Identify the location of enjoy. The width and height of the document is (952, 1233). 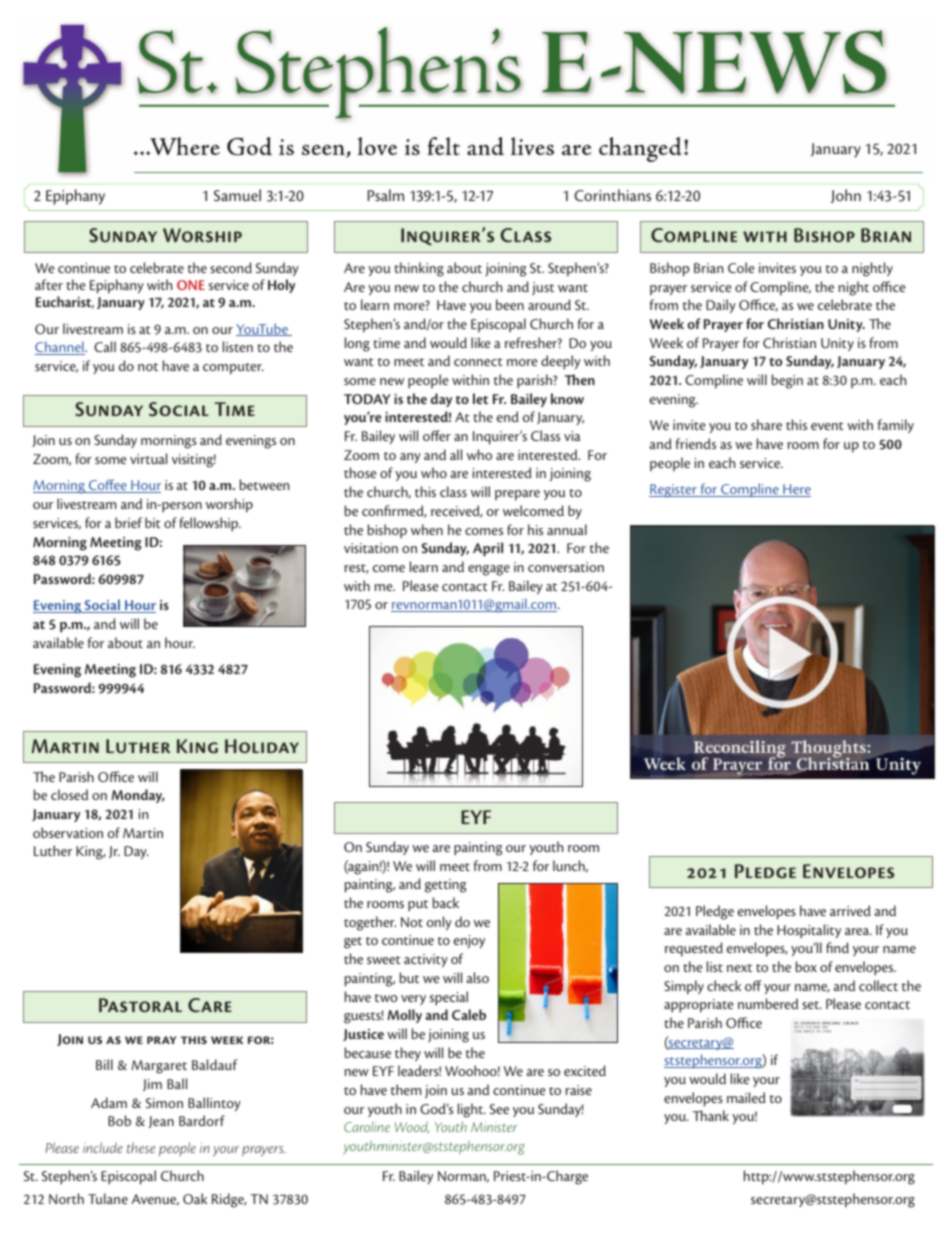
(469, 941).
